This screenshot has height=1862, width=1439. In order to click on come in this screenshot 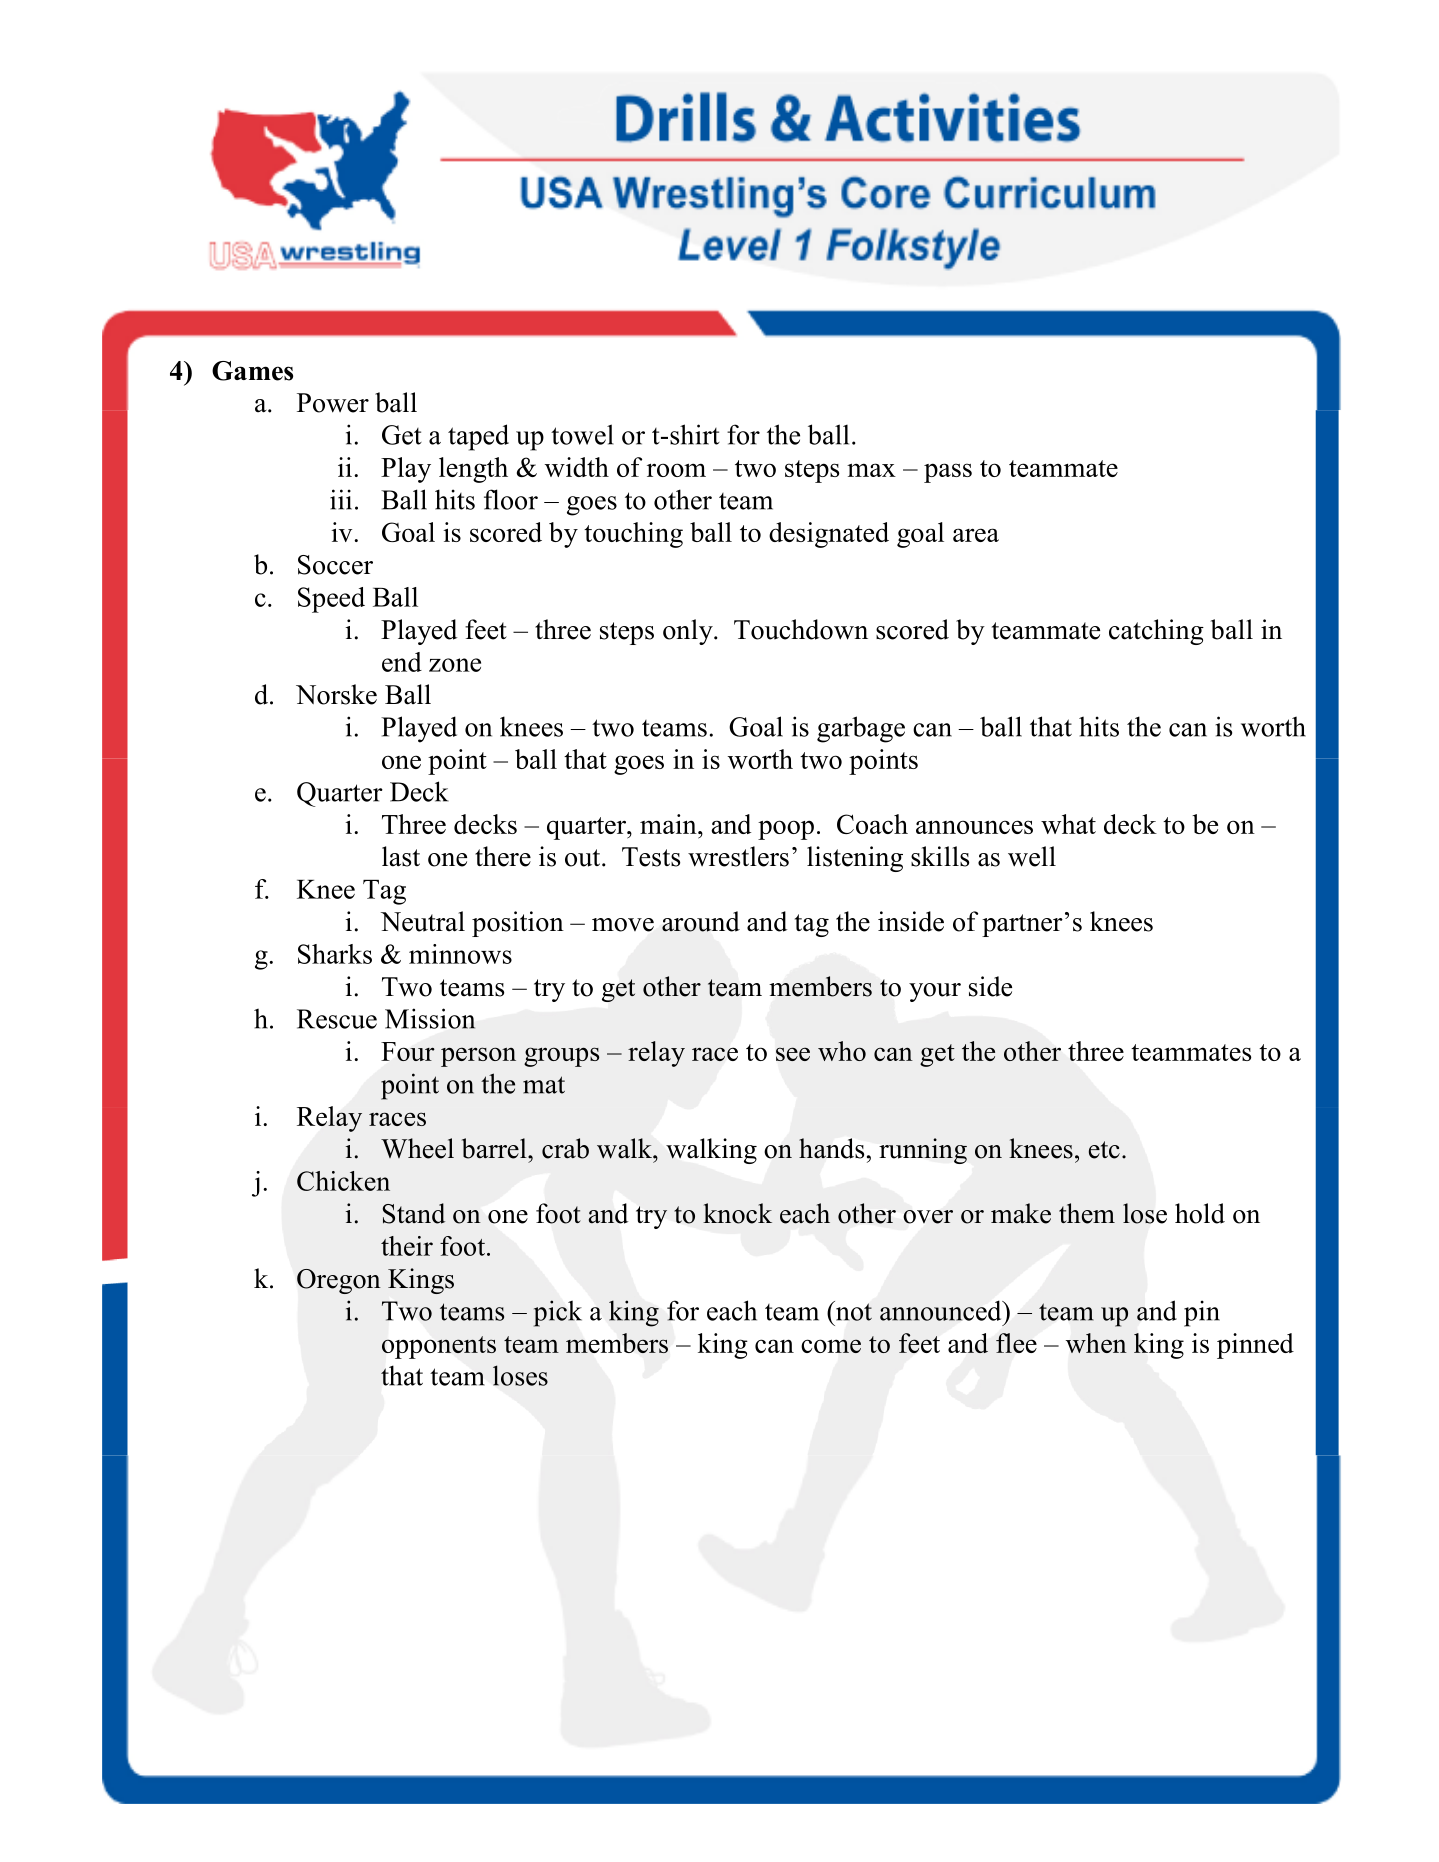, I will do `click(831, 1346)`.
